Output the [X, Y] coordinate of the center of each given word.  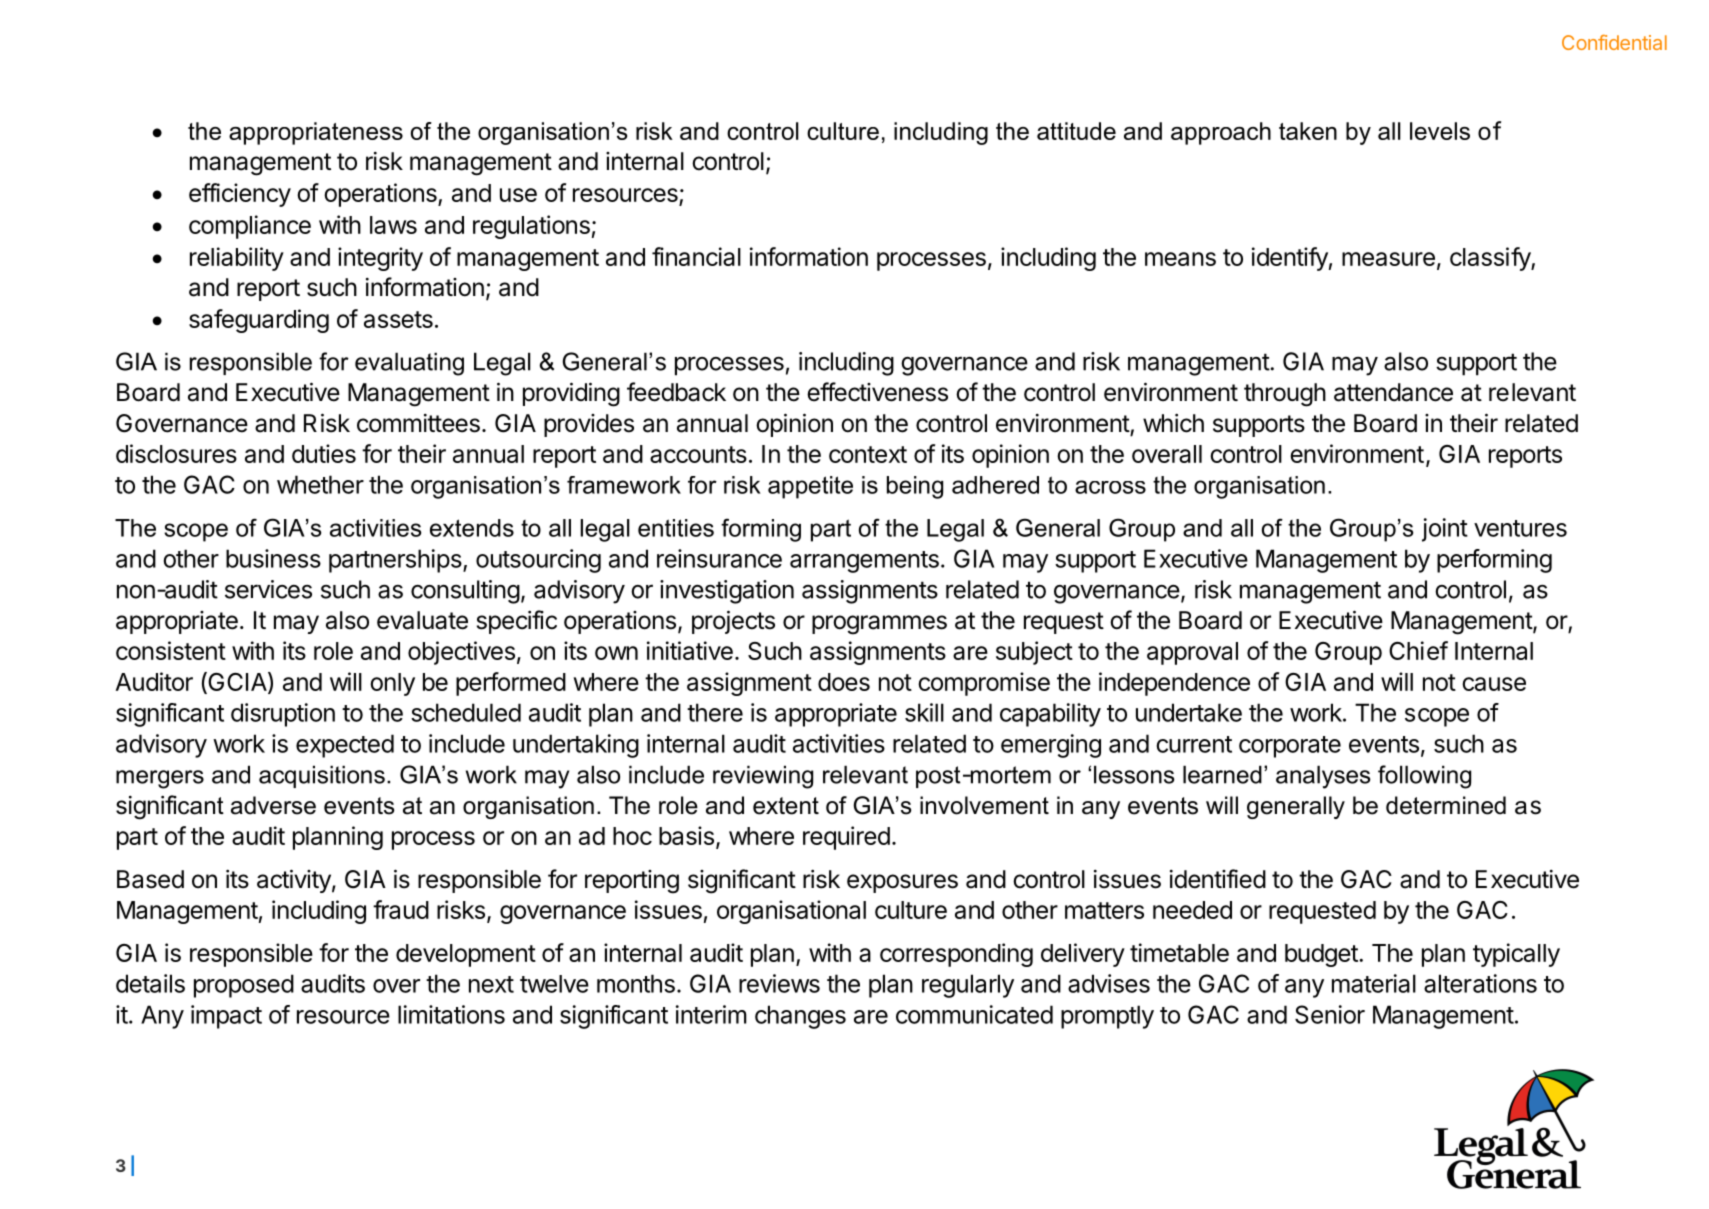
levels [1440, 131]
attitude [1076, 131]
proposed [244, 986]
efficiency [240, 195]
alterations [1480, 983]
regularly [968, 986]
